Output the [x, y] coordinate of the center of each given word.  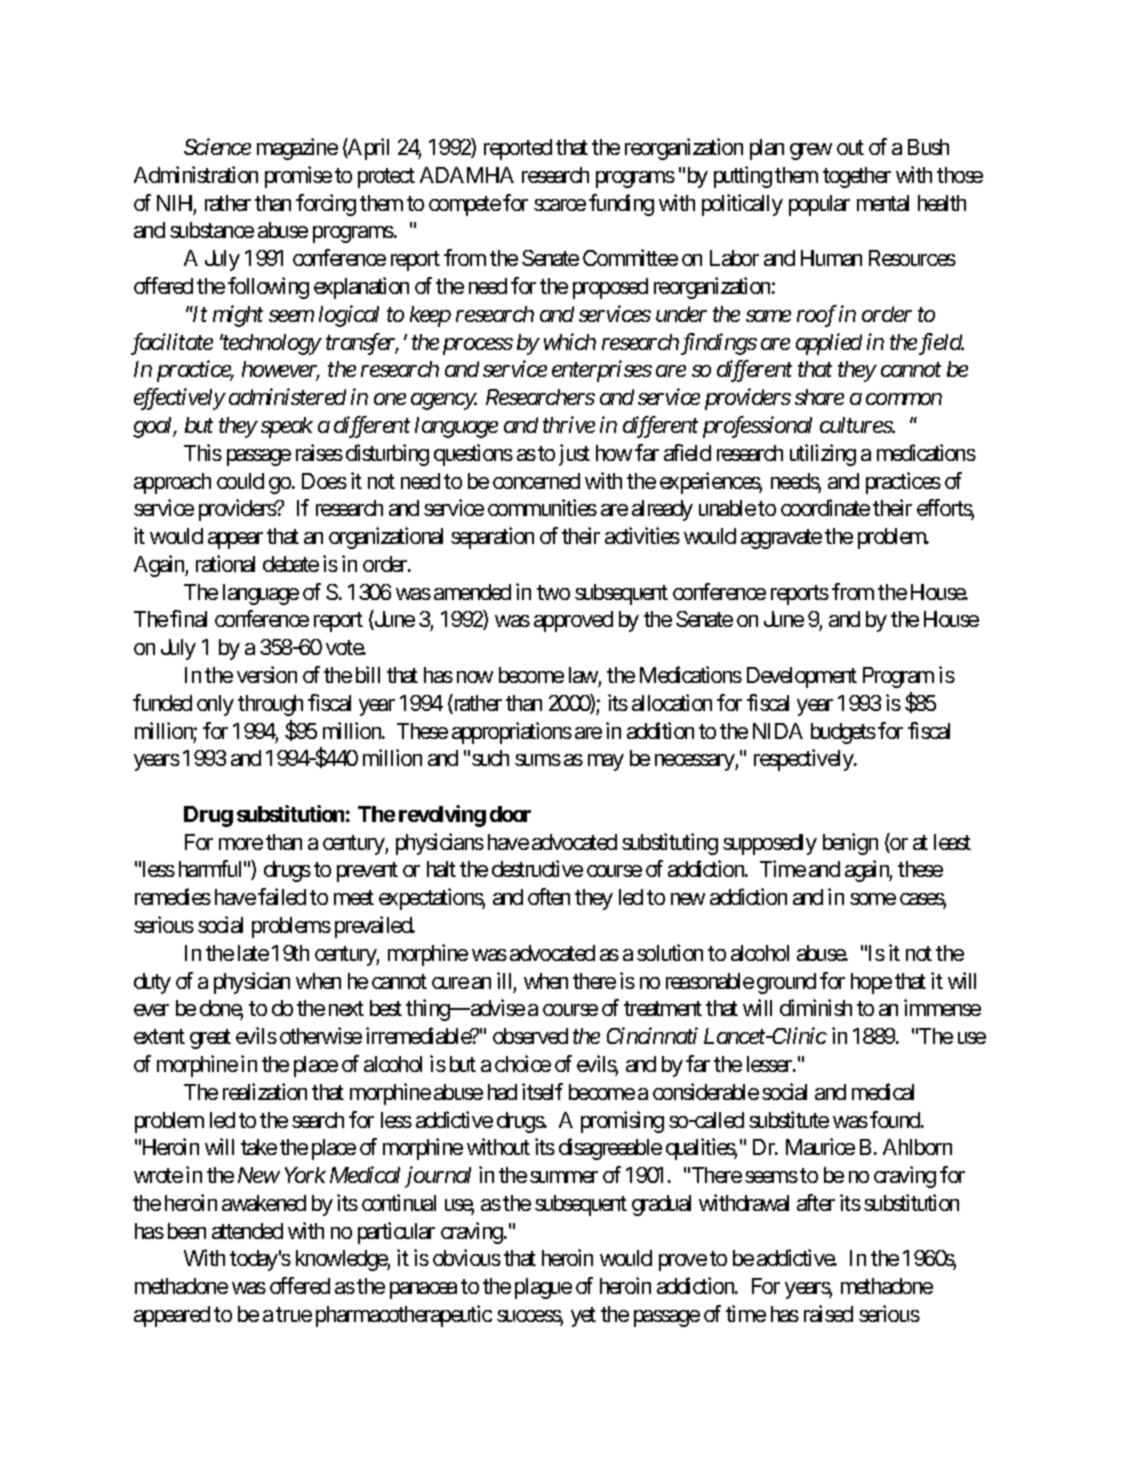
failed [282, 896]
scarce [560, 205]
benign [850, 844]
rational [225, 563]
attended [247, 1231]
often [549, 896]
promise [298, 177]
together [857, 177]
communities [542, 507]
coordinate [825, 507]
